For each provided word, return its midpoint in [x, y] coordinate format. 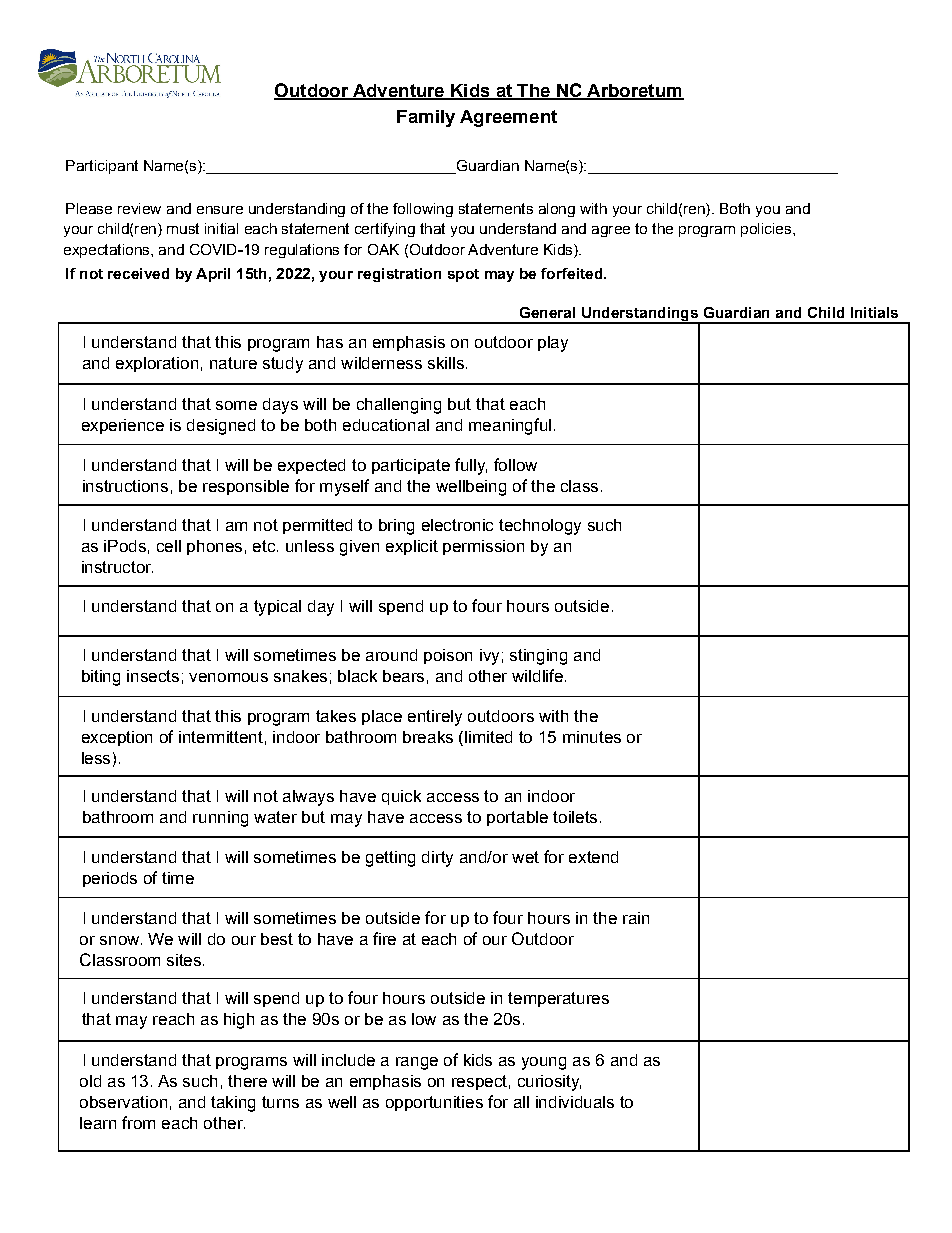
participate [411, 466]
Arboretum [634, 92]
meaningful [510, 426]
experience [123, 426]
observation [123, 1102]
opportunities [434, 1103]
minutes [592, 737]
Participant [102, 167]
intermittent [221, 737]
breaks [428, 737]
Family [426, 118]
